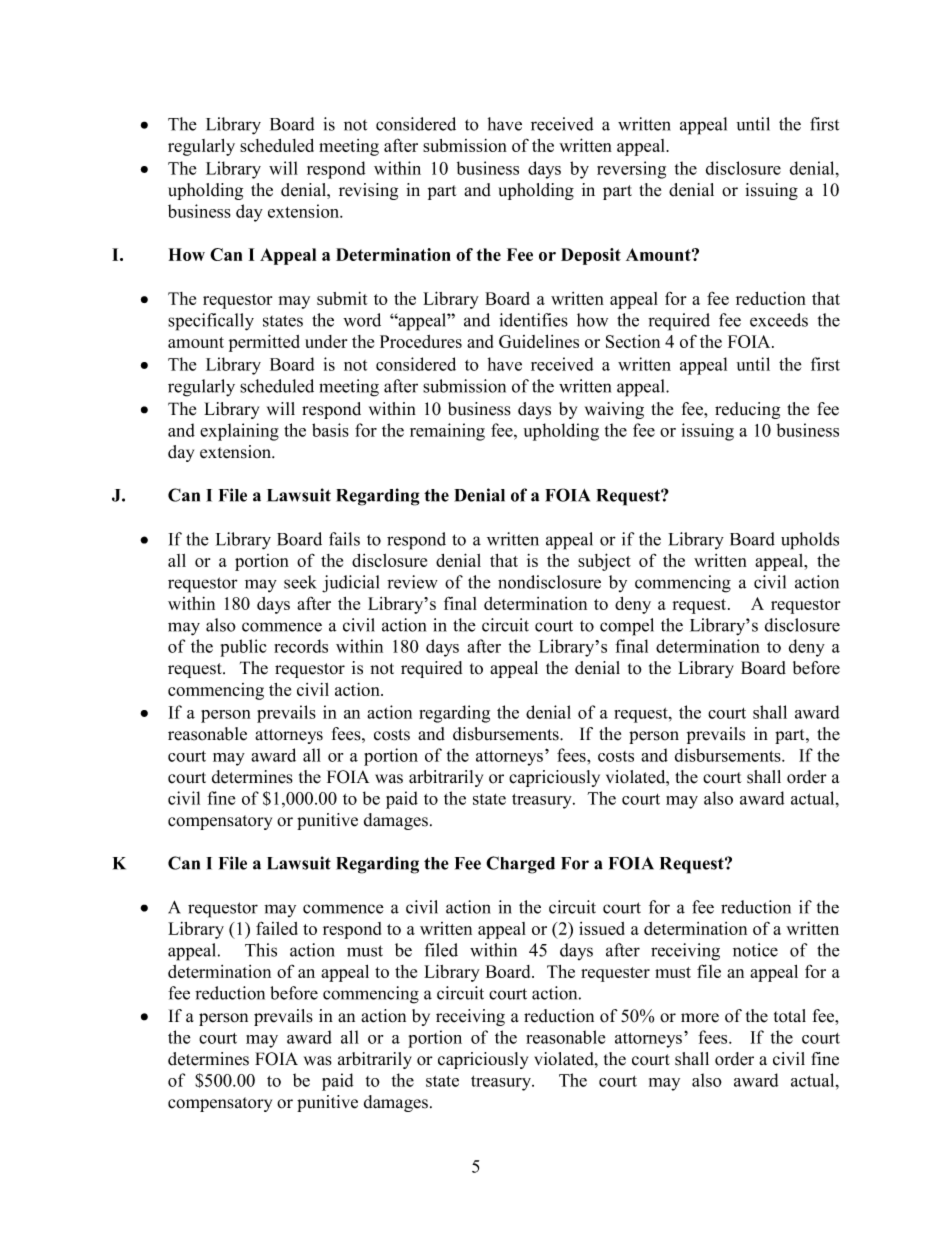 This screenshot has width=952, height=1233. I want to click on This, so click(261, 950).
